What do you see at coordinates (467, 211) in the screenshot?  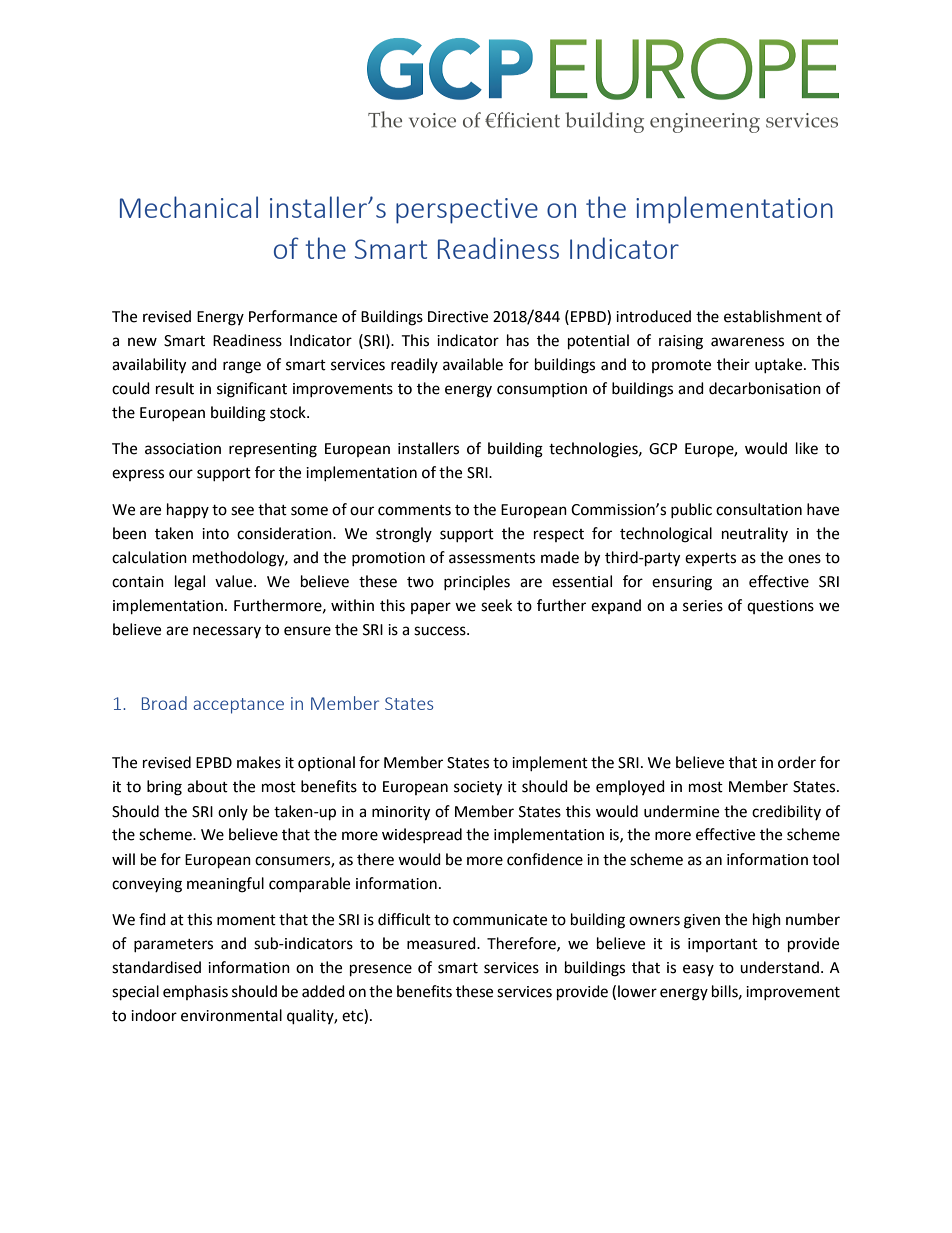 I see `perspective` at bounding box center [467, 211].
